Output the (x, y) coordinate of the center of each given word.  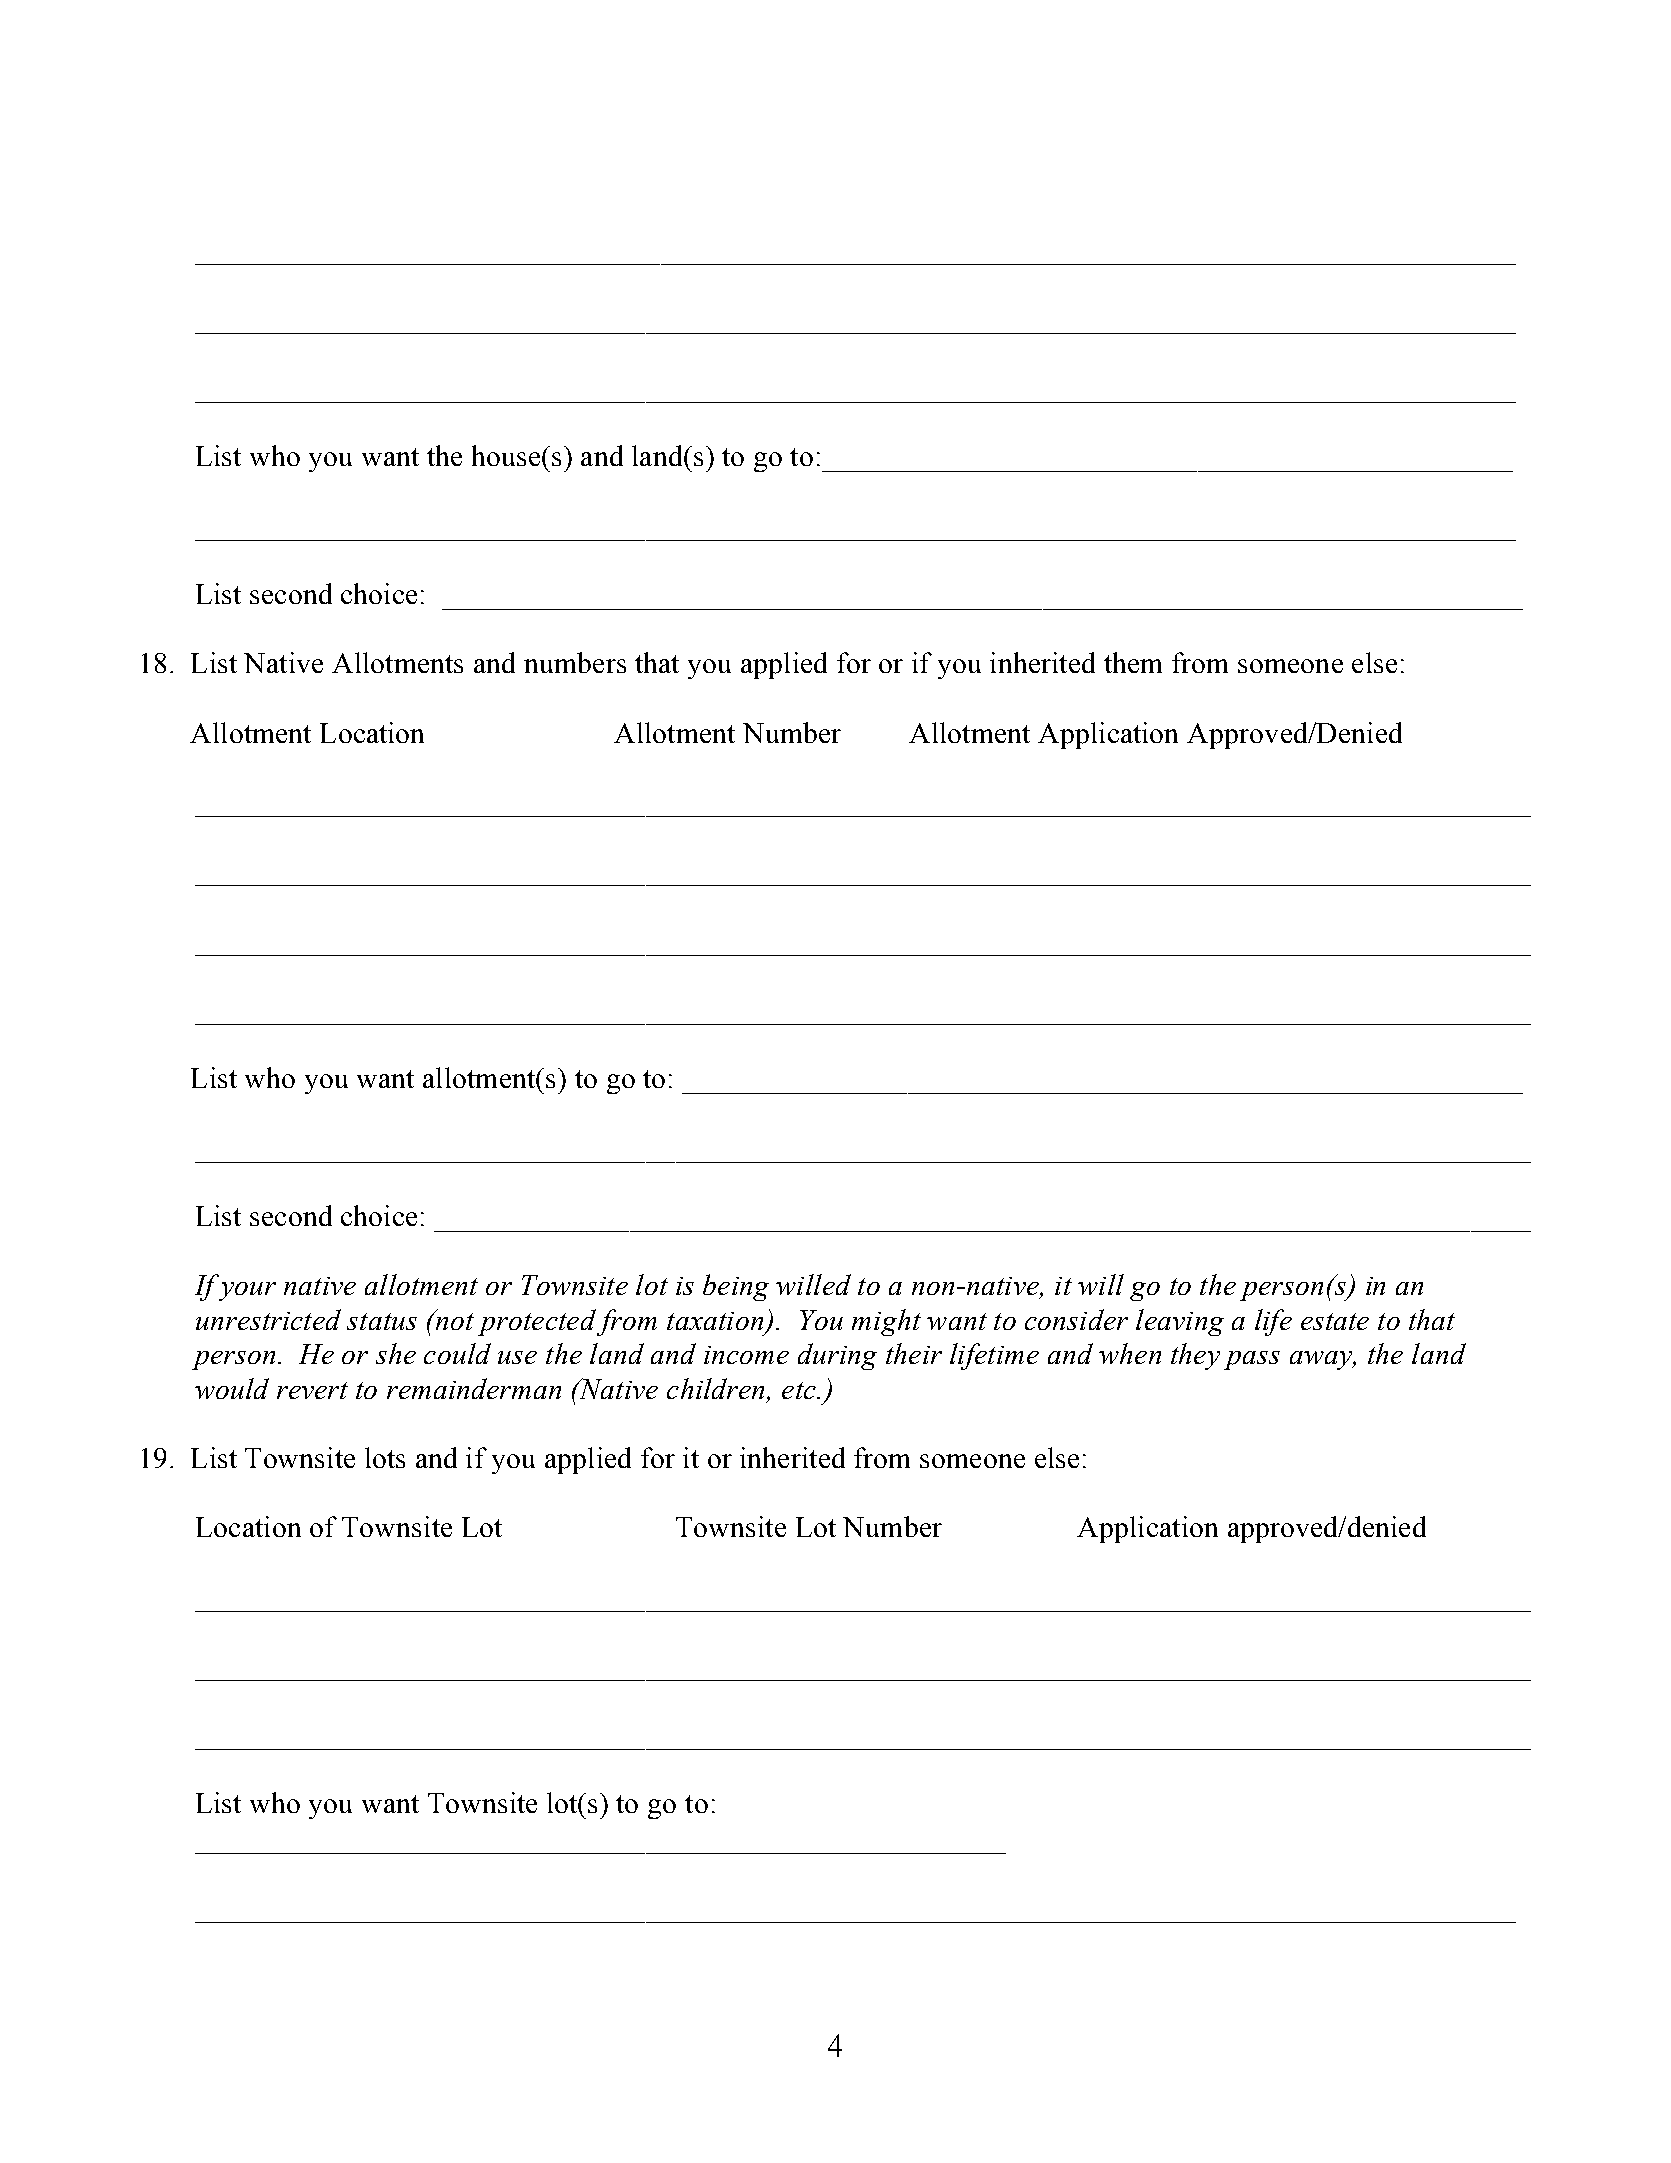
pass (1252, 1360)
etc (800, 1390)
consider (1076, 1319)
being (736, 1287)
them (1133, 662)
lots (385, 1457)
